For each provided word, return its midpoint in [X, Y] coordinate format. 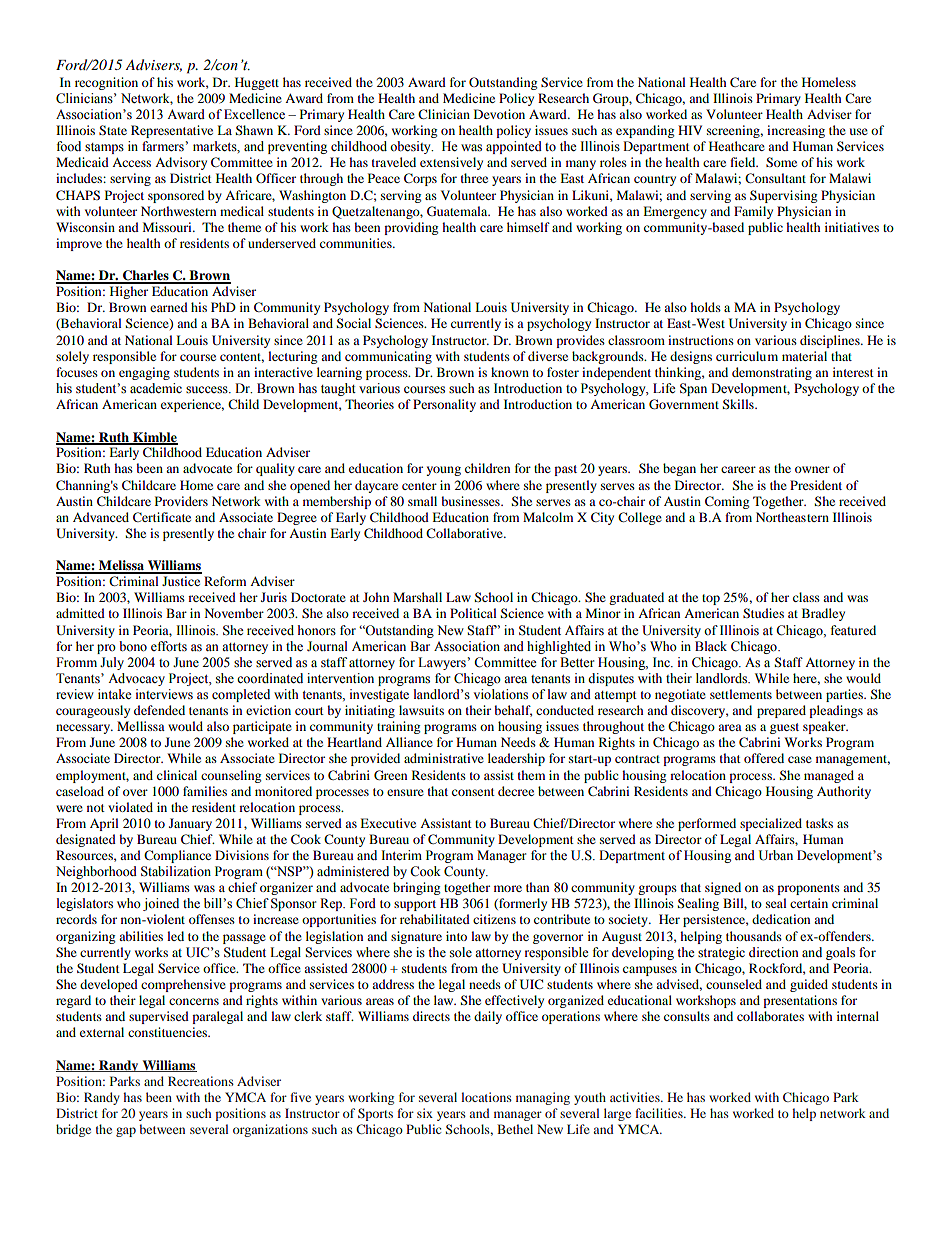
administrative [444, 758]
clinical [177, 775]
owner [812, 469]
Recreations [201, 1081]
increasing [796, 131]
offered [764, 758]
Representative [172, 131]
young [443, 471]
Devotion [499, 114]
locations [486, 1097]
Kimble [154, 438]
